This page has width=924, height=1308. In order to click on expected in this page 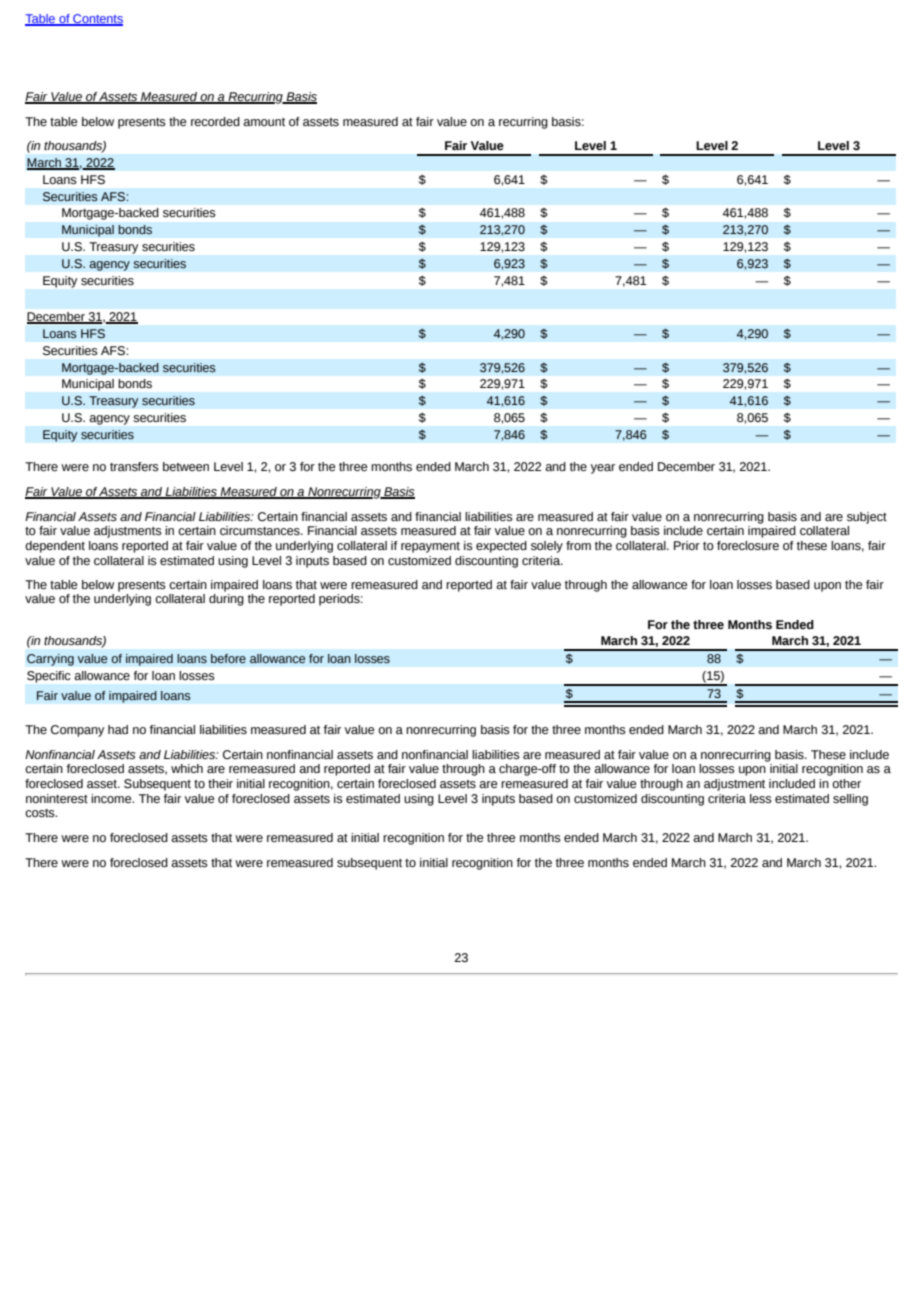, I will do `click(501, 547)`.
